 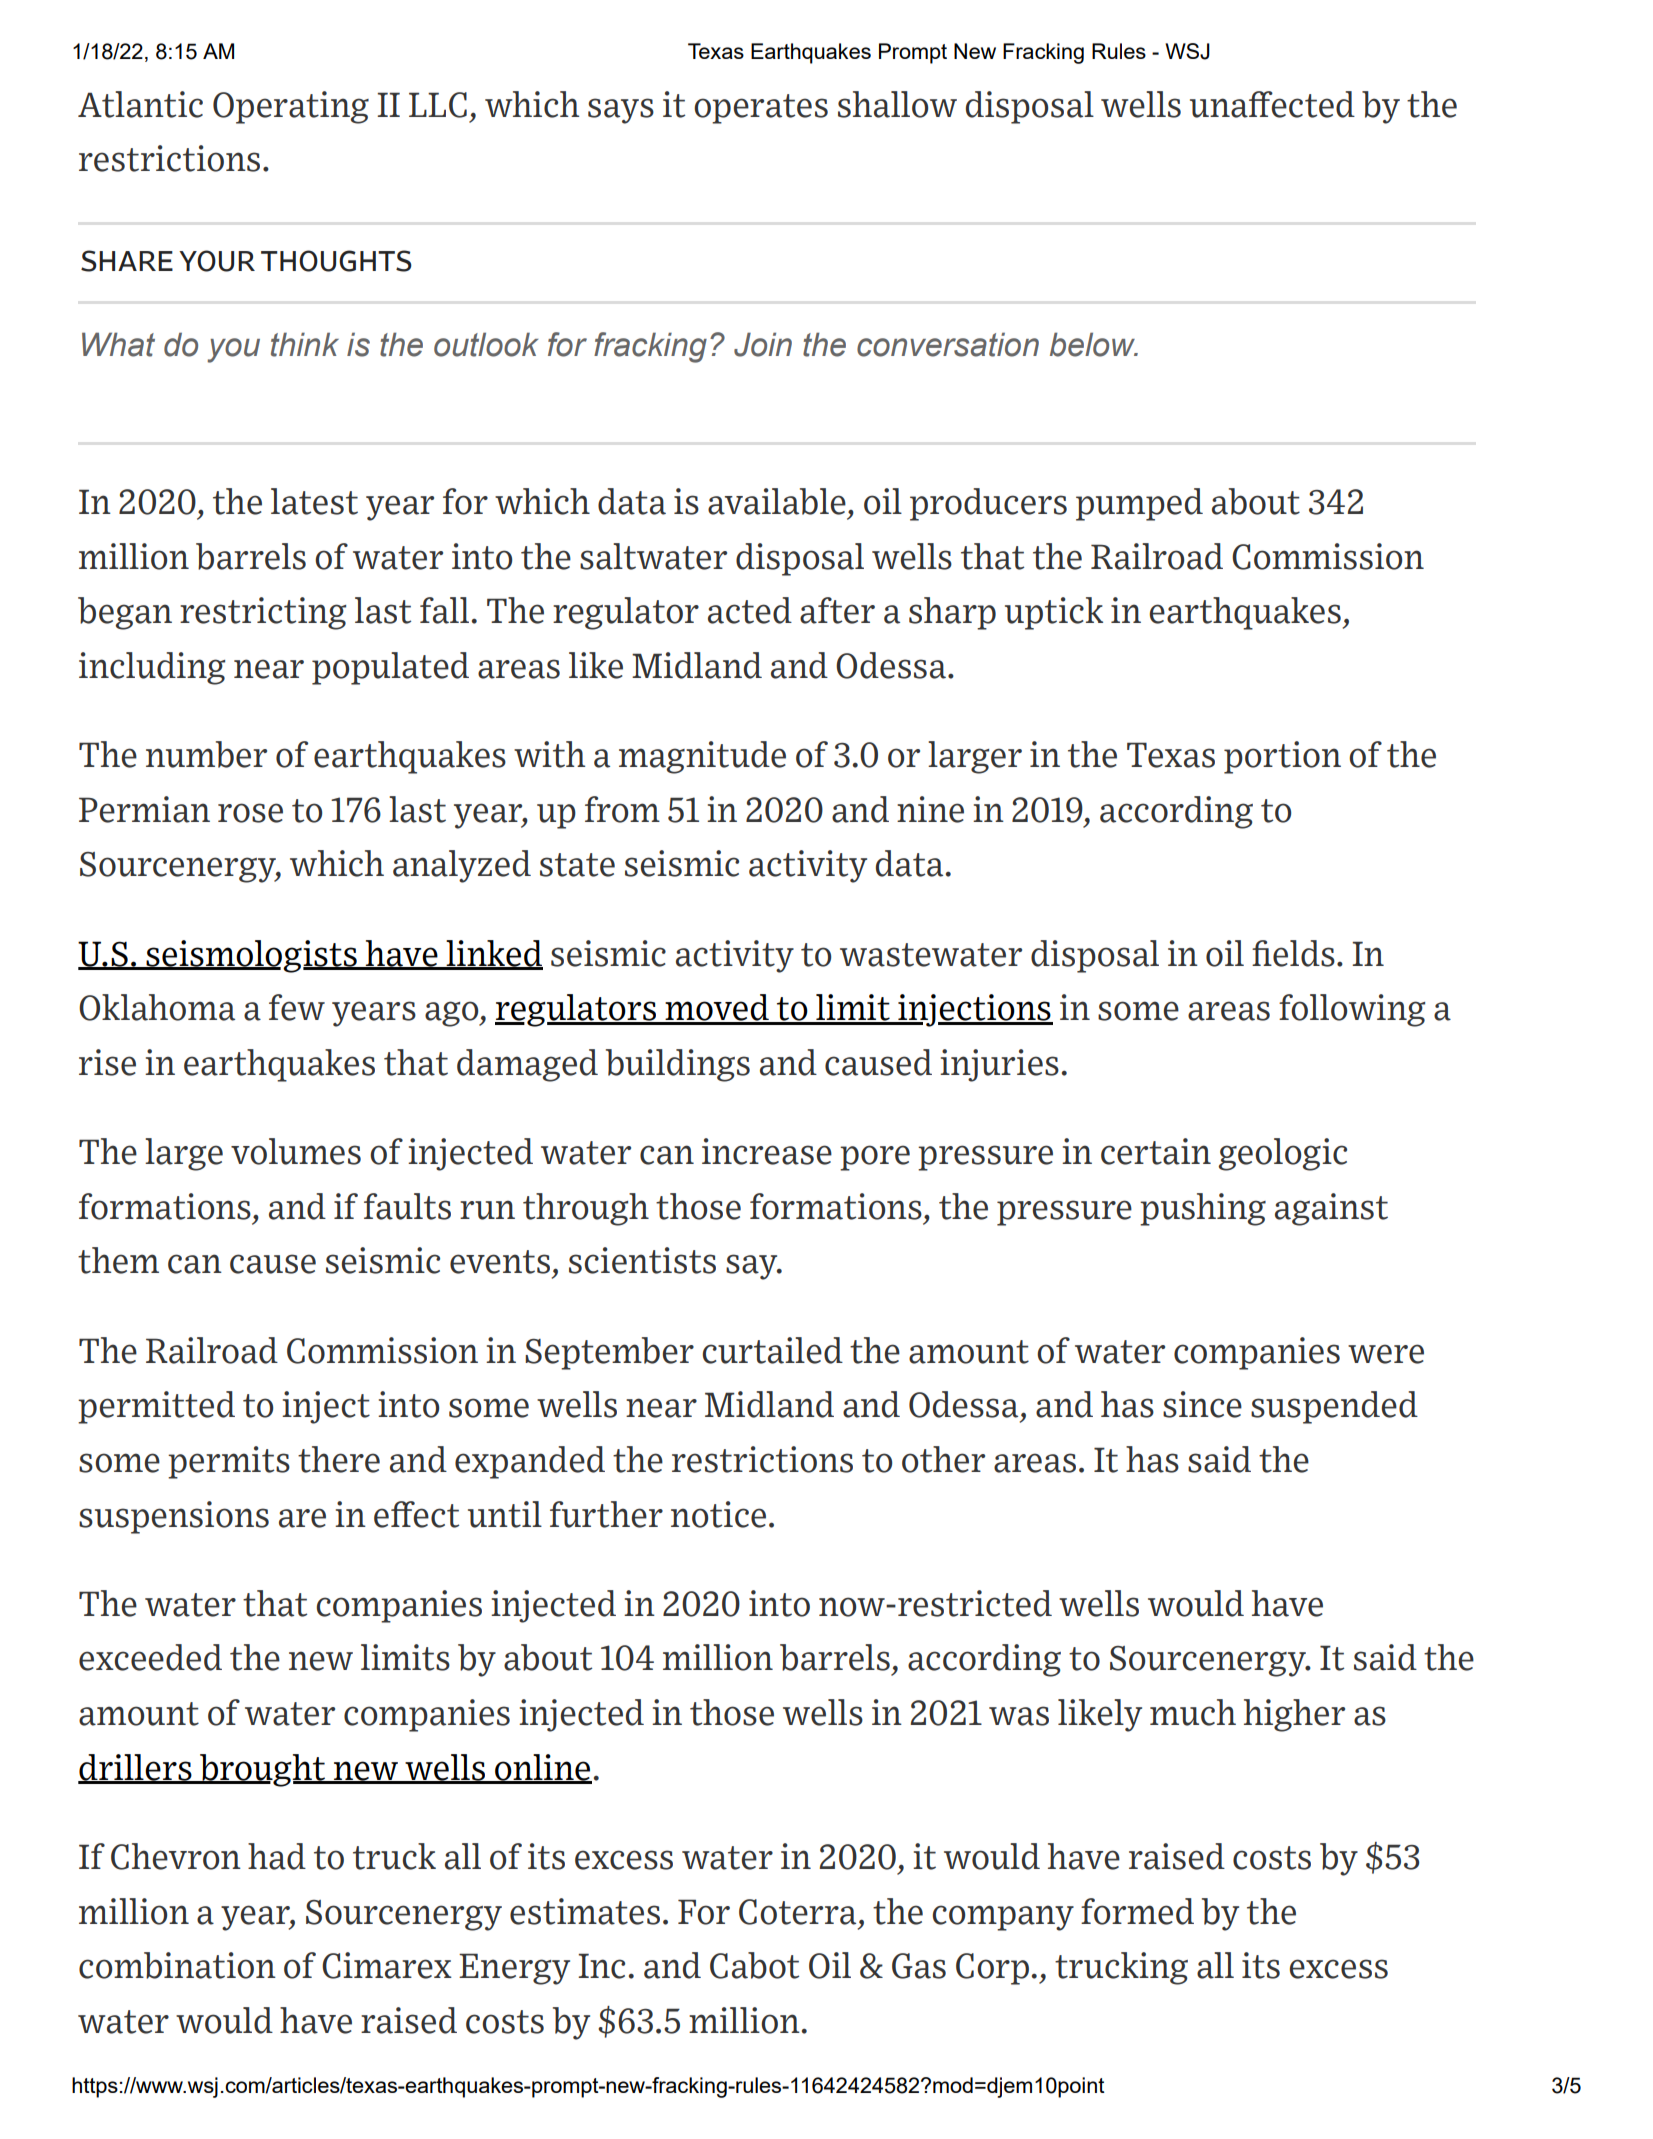 I want to click on operates, so click(x=761, y=109).
